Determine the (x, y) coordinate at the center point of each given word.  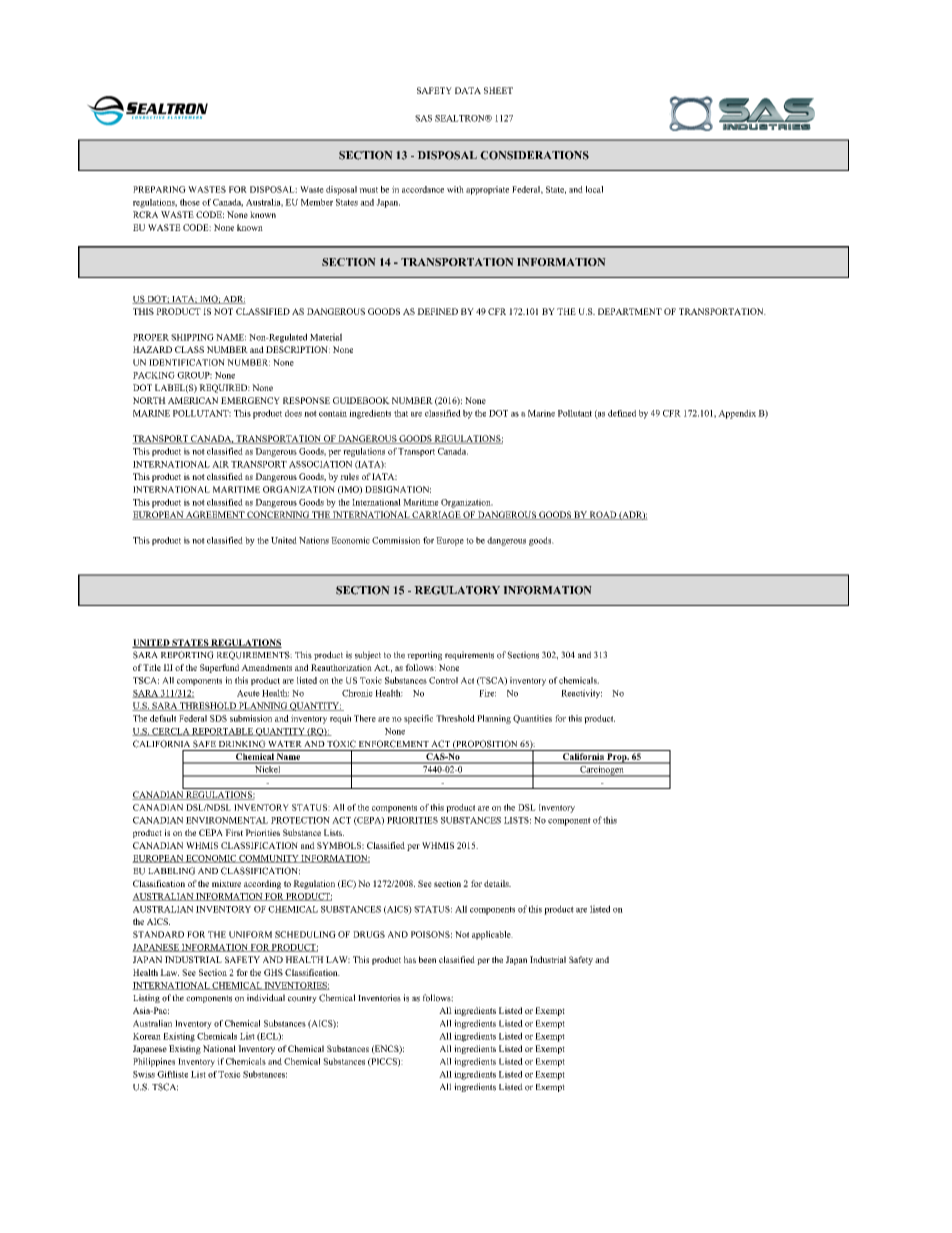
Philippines (154, 1062)
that (401, 413)
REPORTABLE (222, 732)
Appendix (737, 414)
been (427, 959)
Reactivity (581, 694)
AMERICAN (193, 400)
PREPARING (159, 189)
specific (418, 719)
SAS (423, 118)
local (594, 189)
